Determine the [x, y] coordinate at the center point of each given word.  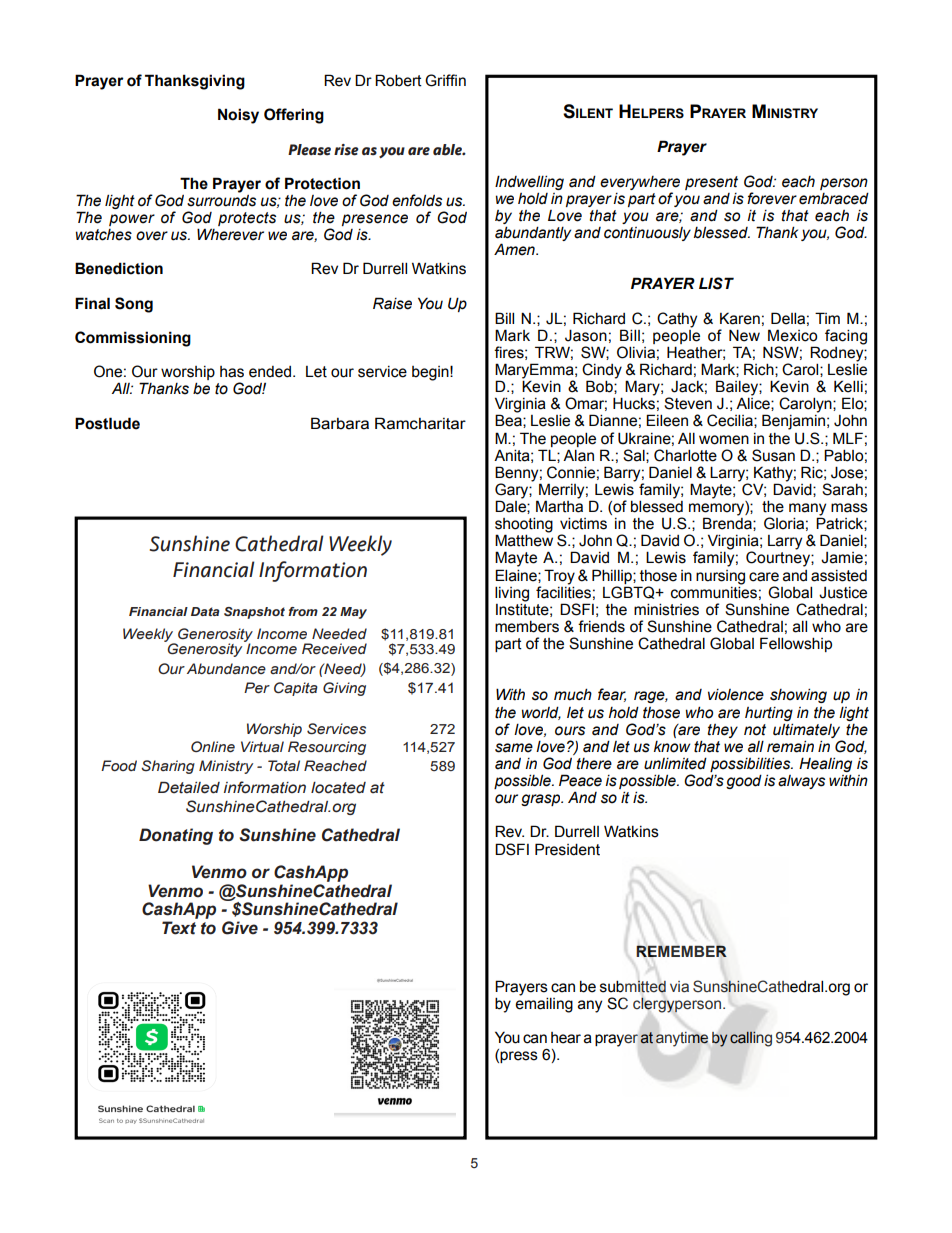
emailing [544, 1004]
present [711, 183]
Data [205, 611]
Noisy [238, 116]
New [744, 335]
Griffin [445, 80]
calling [751, 1039]
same [514, 748]
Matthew [524, 540]
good [744, 781]
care [764, 577]
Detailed [189, 787]
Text [179, 928]
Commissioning [133, 339]
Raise [392, 303]
